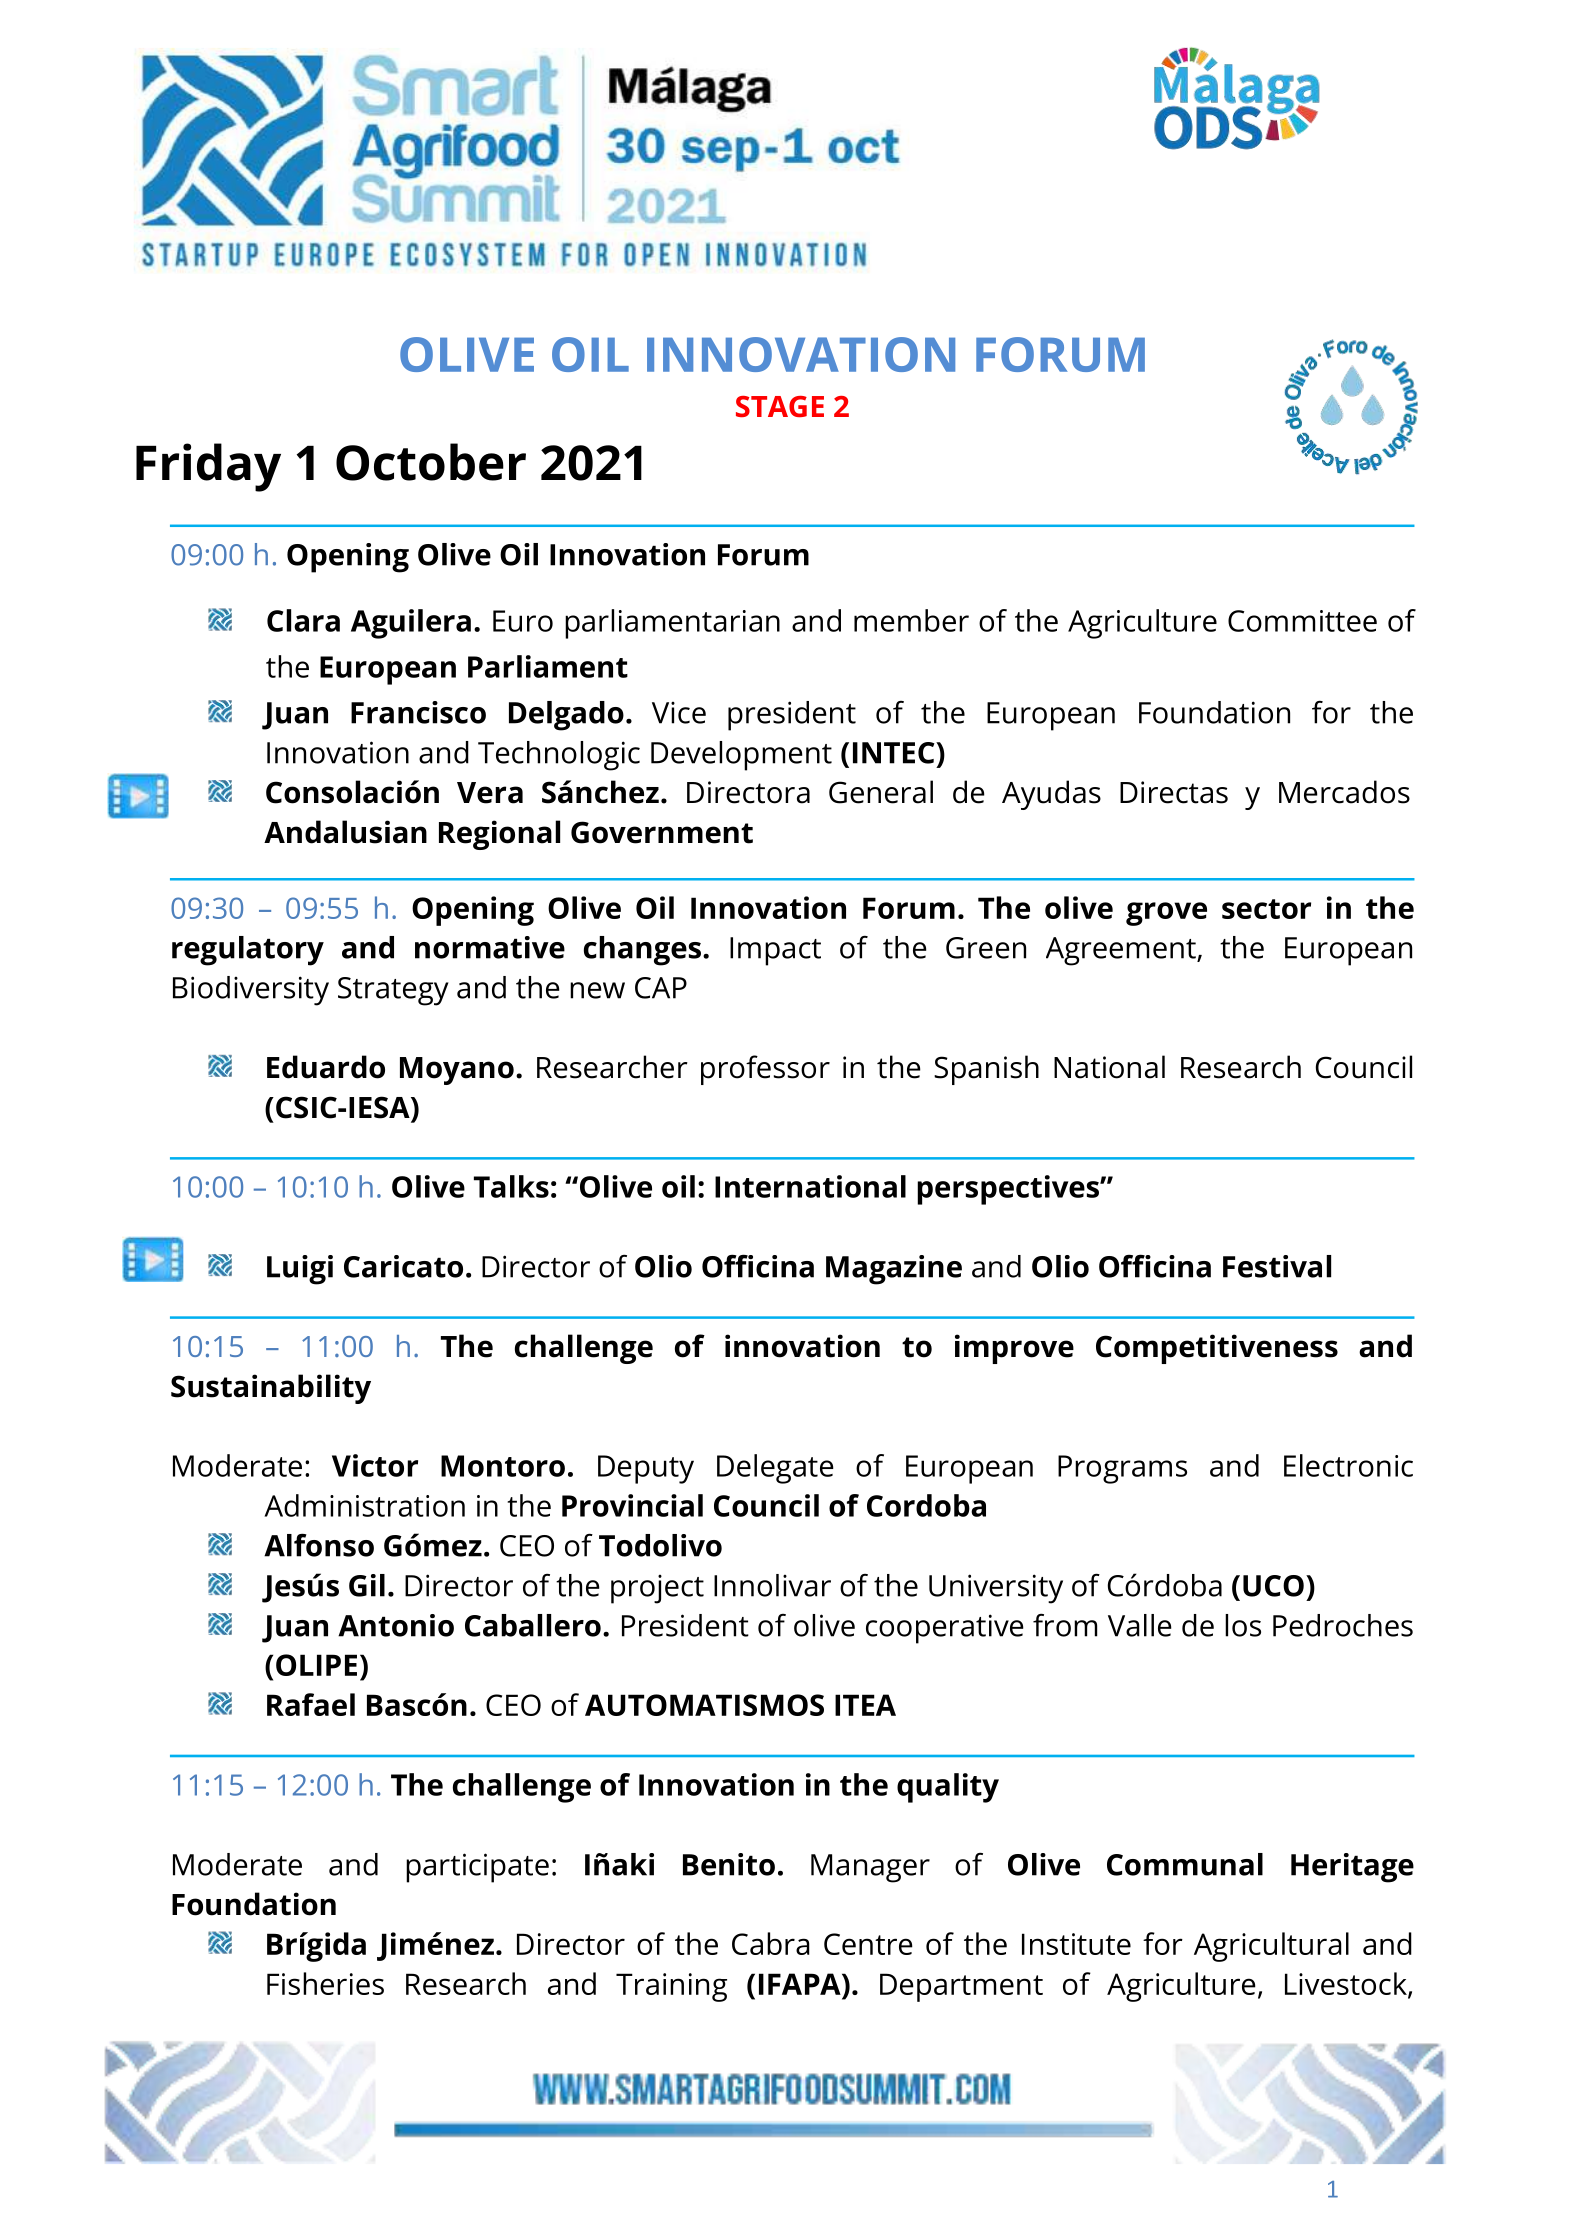  What do you see at coordinates (300, 1270) in the document?
I see `Luigi` at bounding box center [300, 1270].
